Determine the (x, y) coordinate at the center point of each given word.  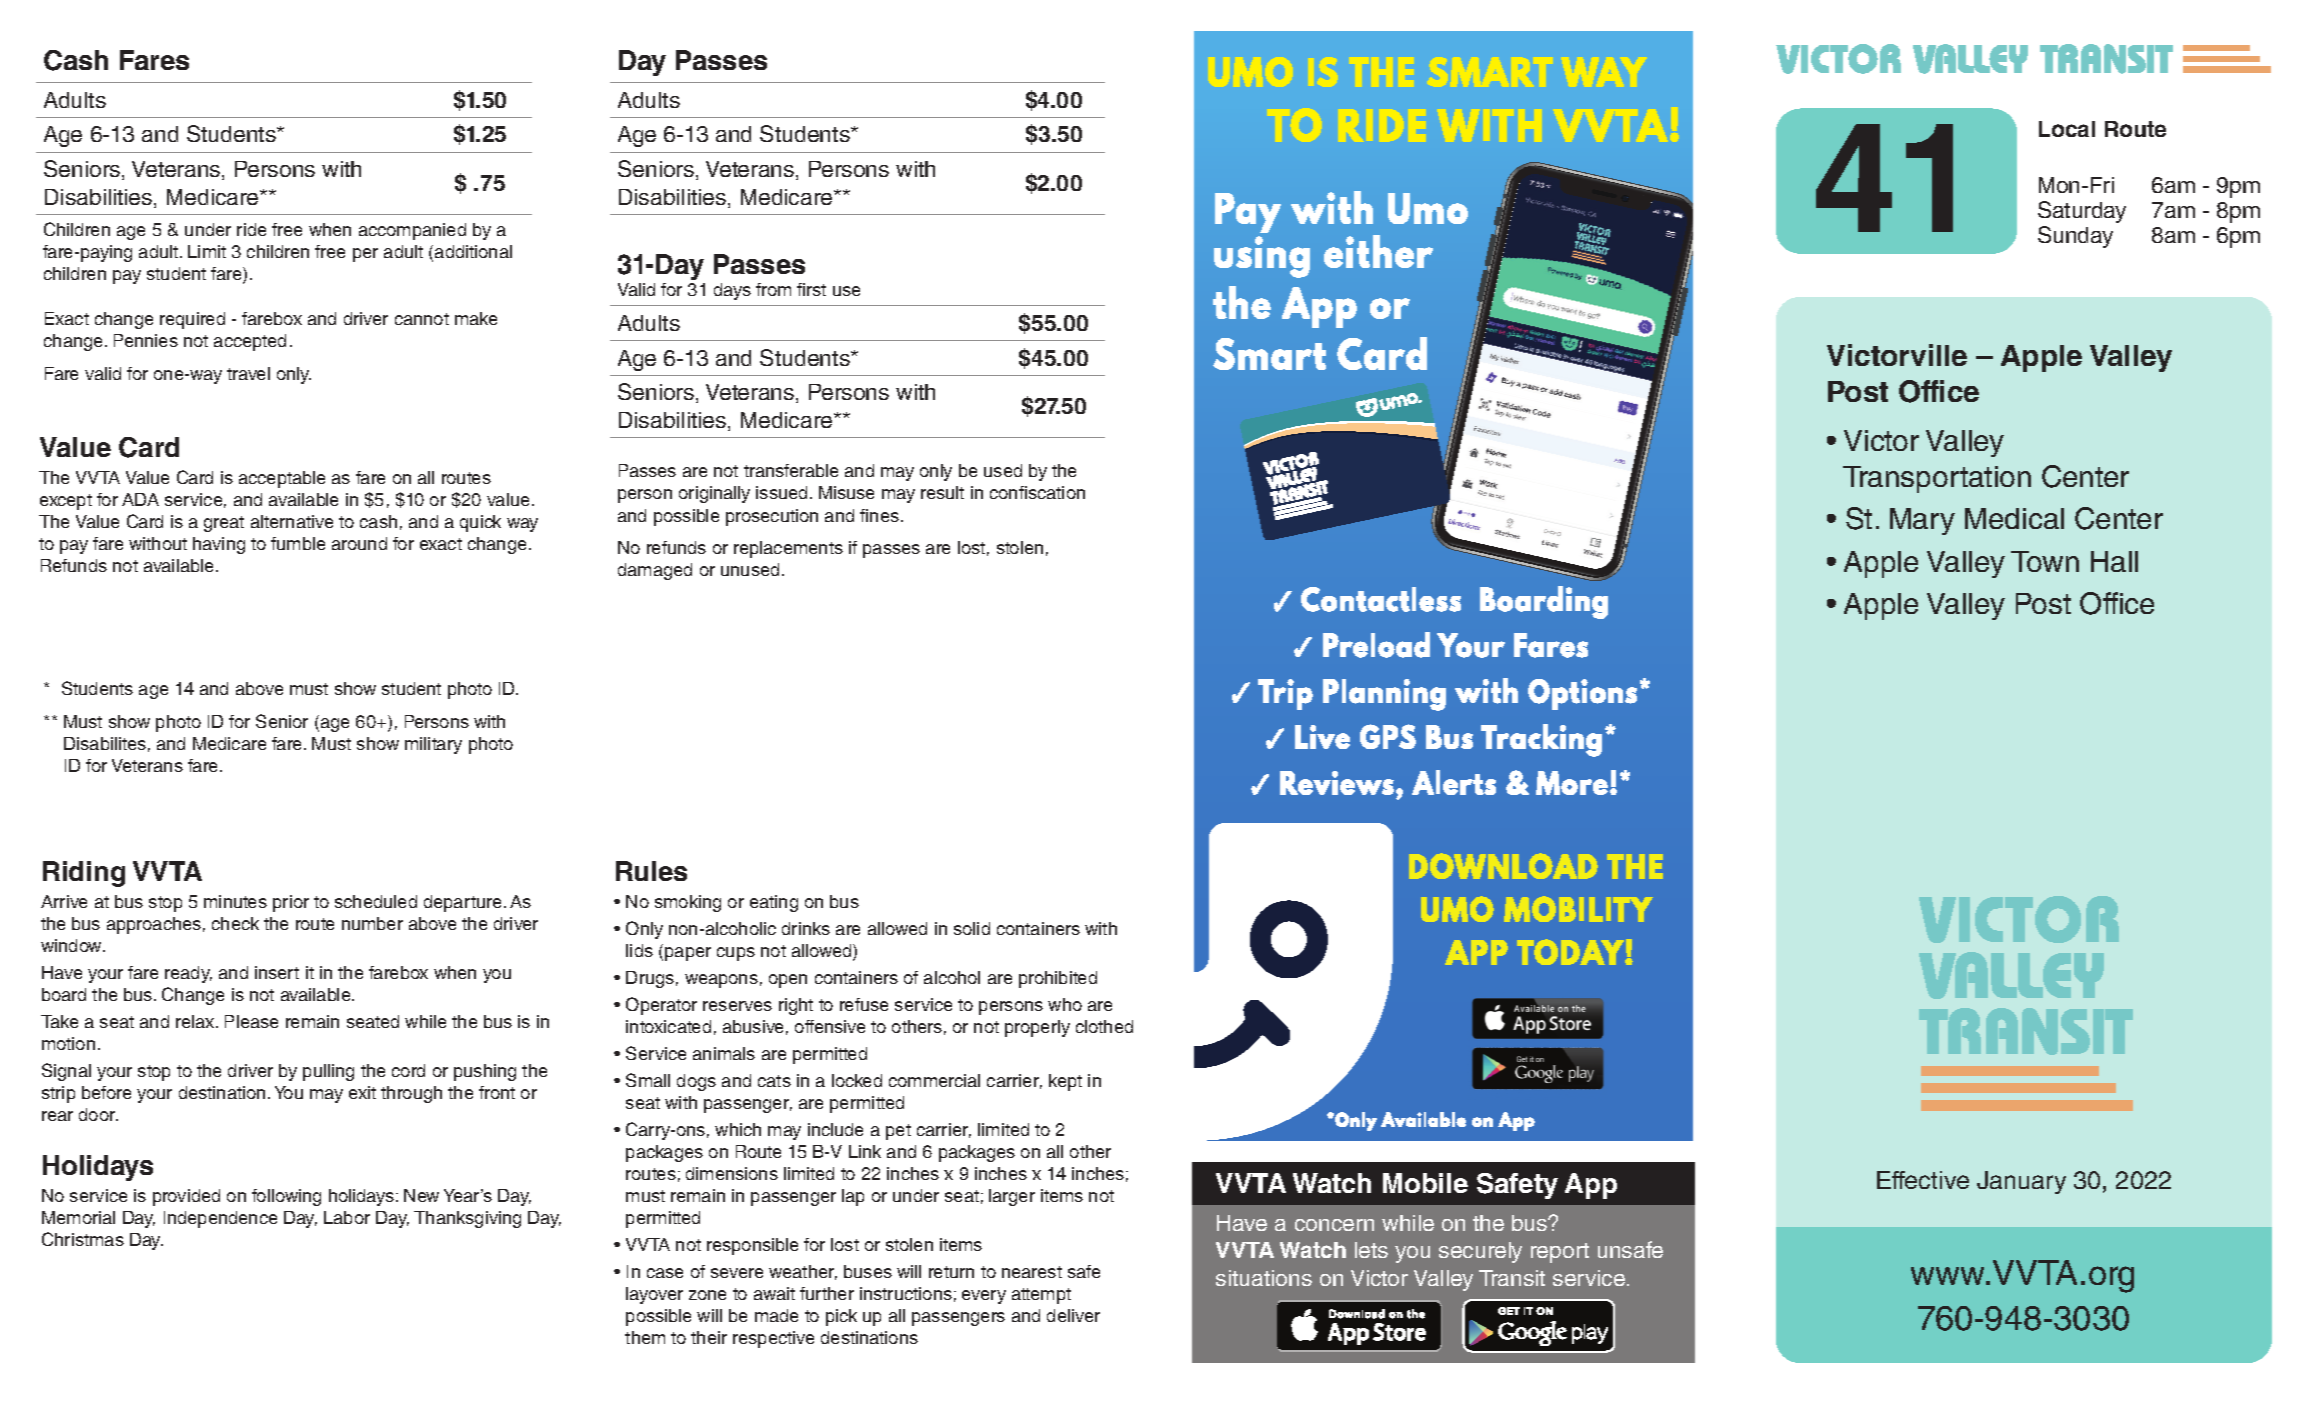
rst (816, 290)
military (433, 745)
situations (1264, 1278)
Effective (1923, 1180)
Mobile (1425, 1183)
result (942, 492)
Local (2067, 129)
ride (251, 229)
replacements (788, 549)
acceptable (282, 479)
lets (1371, 1250)
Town (2045, 561)
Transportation (1937, 479)
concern (1334, 1225)
